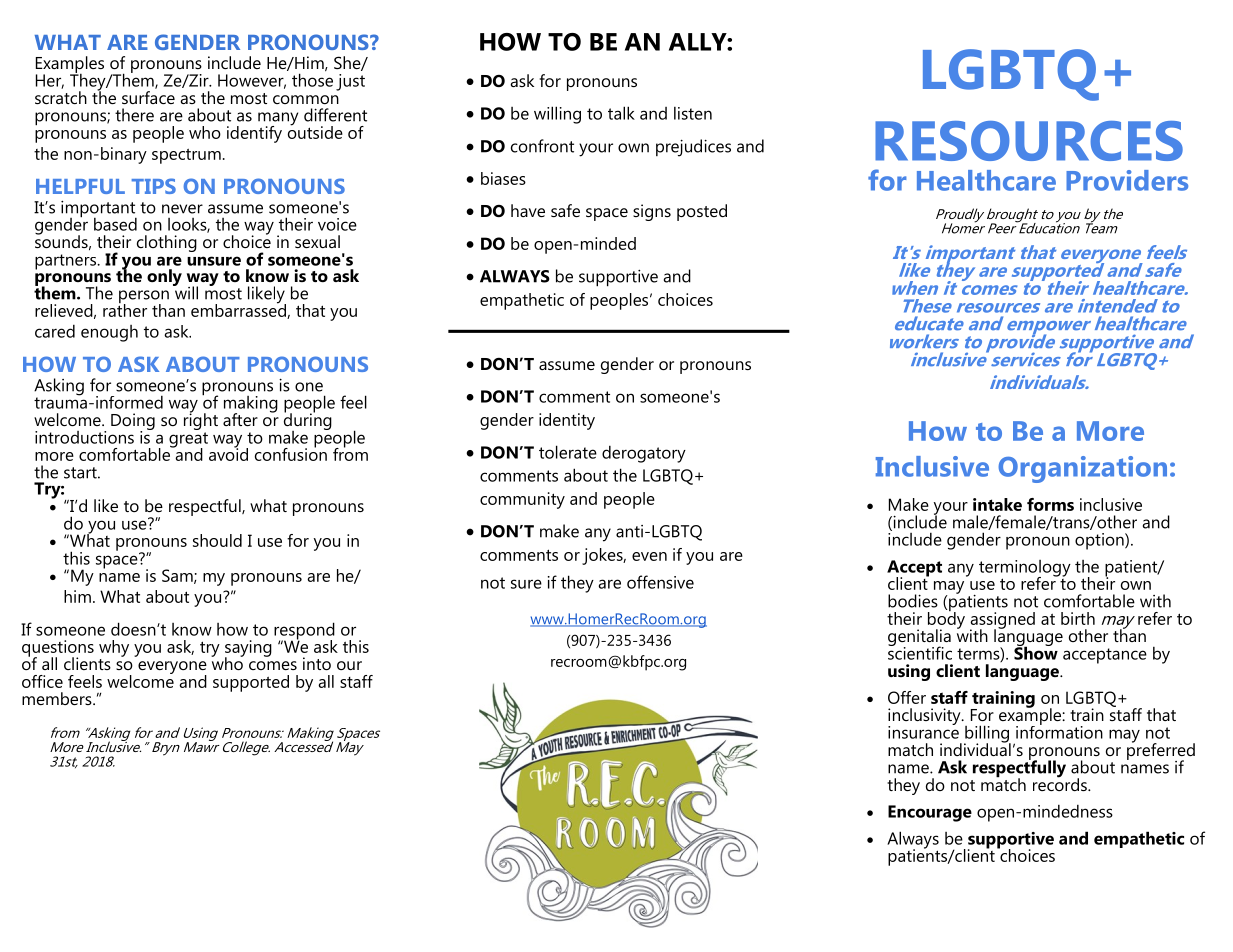 The height and width of the screenshot is (952, 1233). Describe the element at coordinates (693, 113) in the screenshot. I see `listen` at that location.
